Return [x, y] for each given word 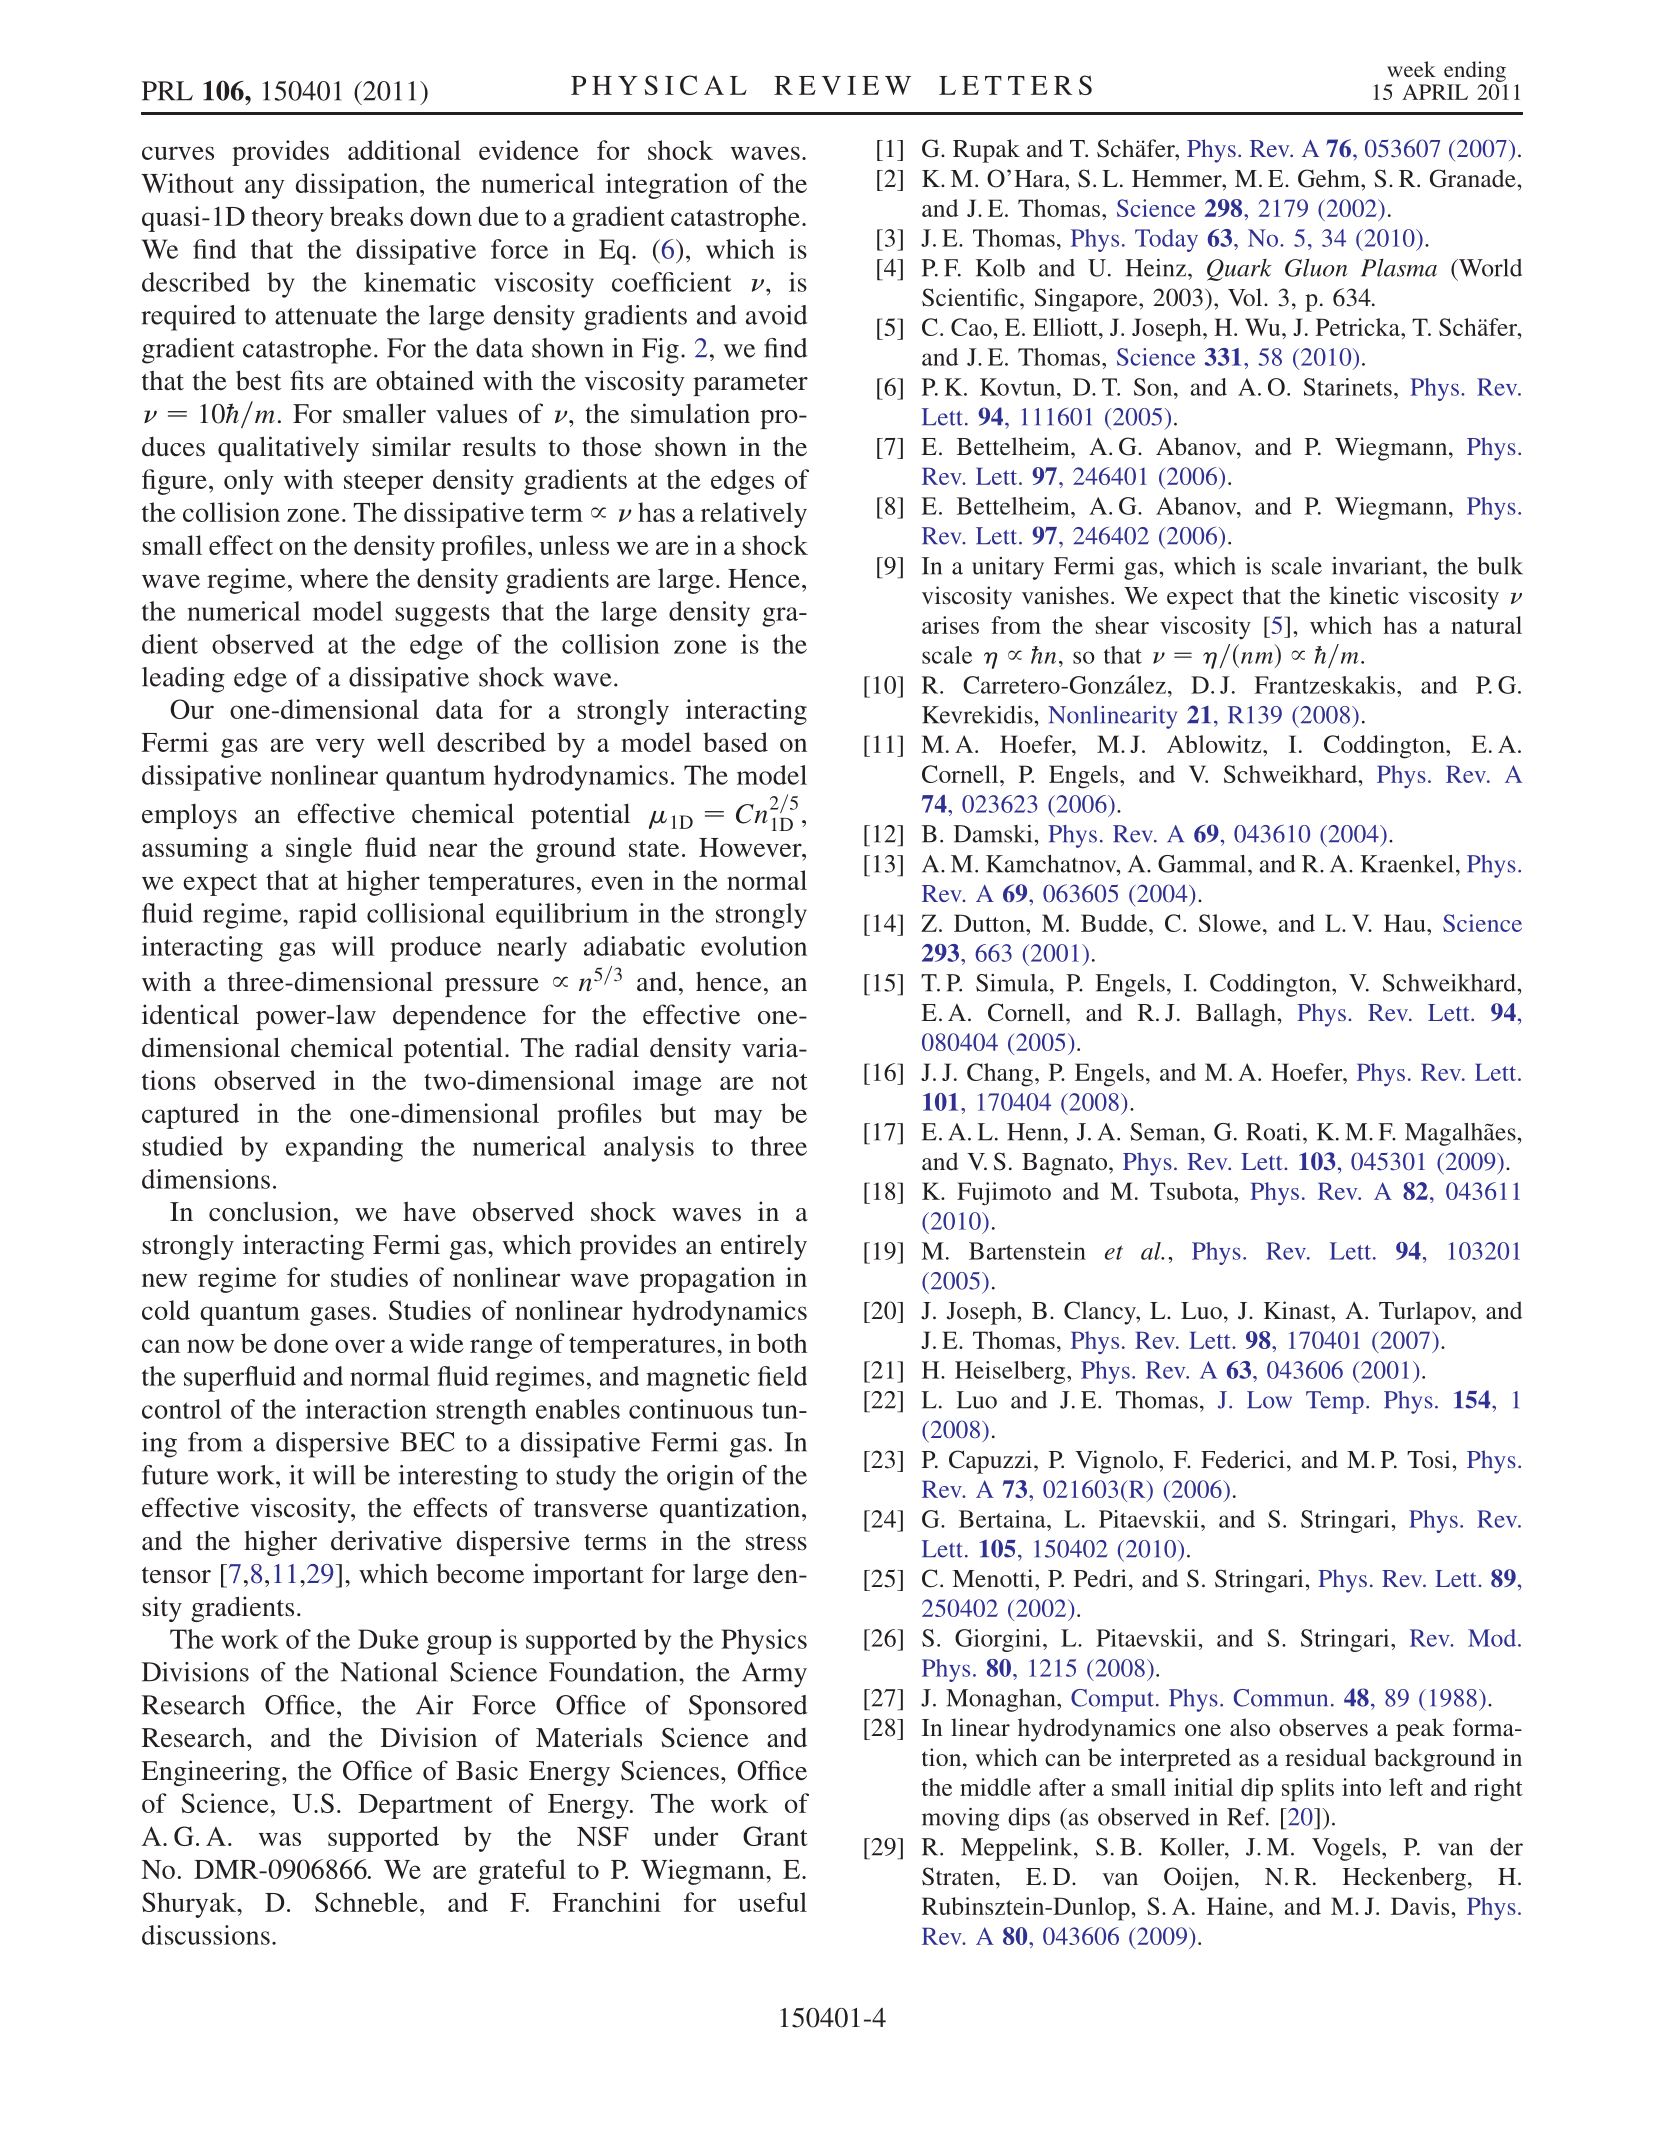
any [265, 189]
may [738, 1119]
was [280, 1839]
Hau [1406, 923]
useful [772, 1902]
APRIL [1435, 92]
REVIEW [842, 85]
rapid [328, 916]
